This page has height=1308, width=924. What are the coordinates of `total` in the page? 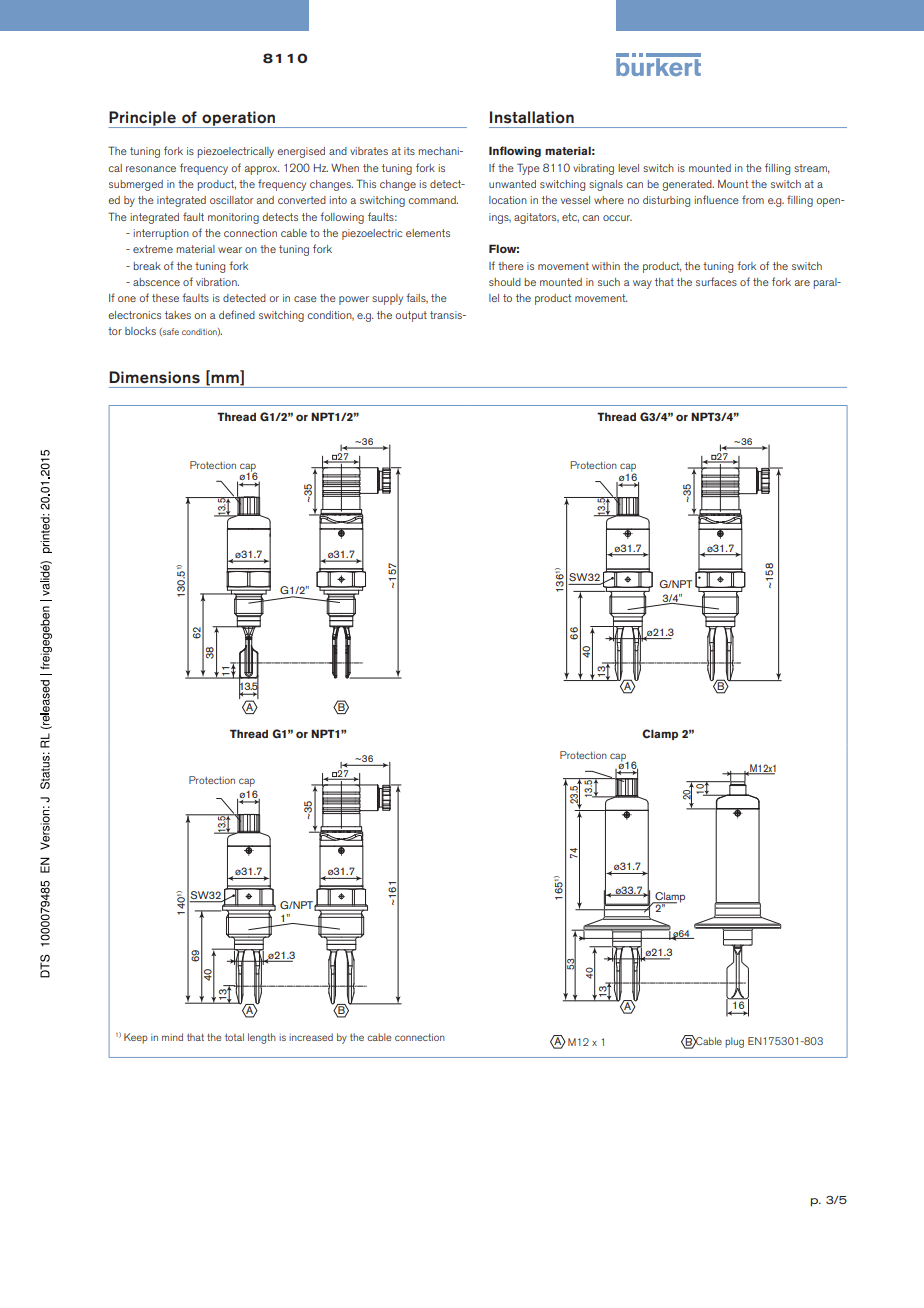 It's located at (234, 1037).
